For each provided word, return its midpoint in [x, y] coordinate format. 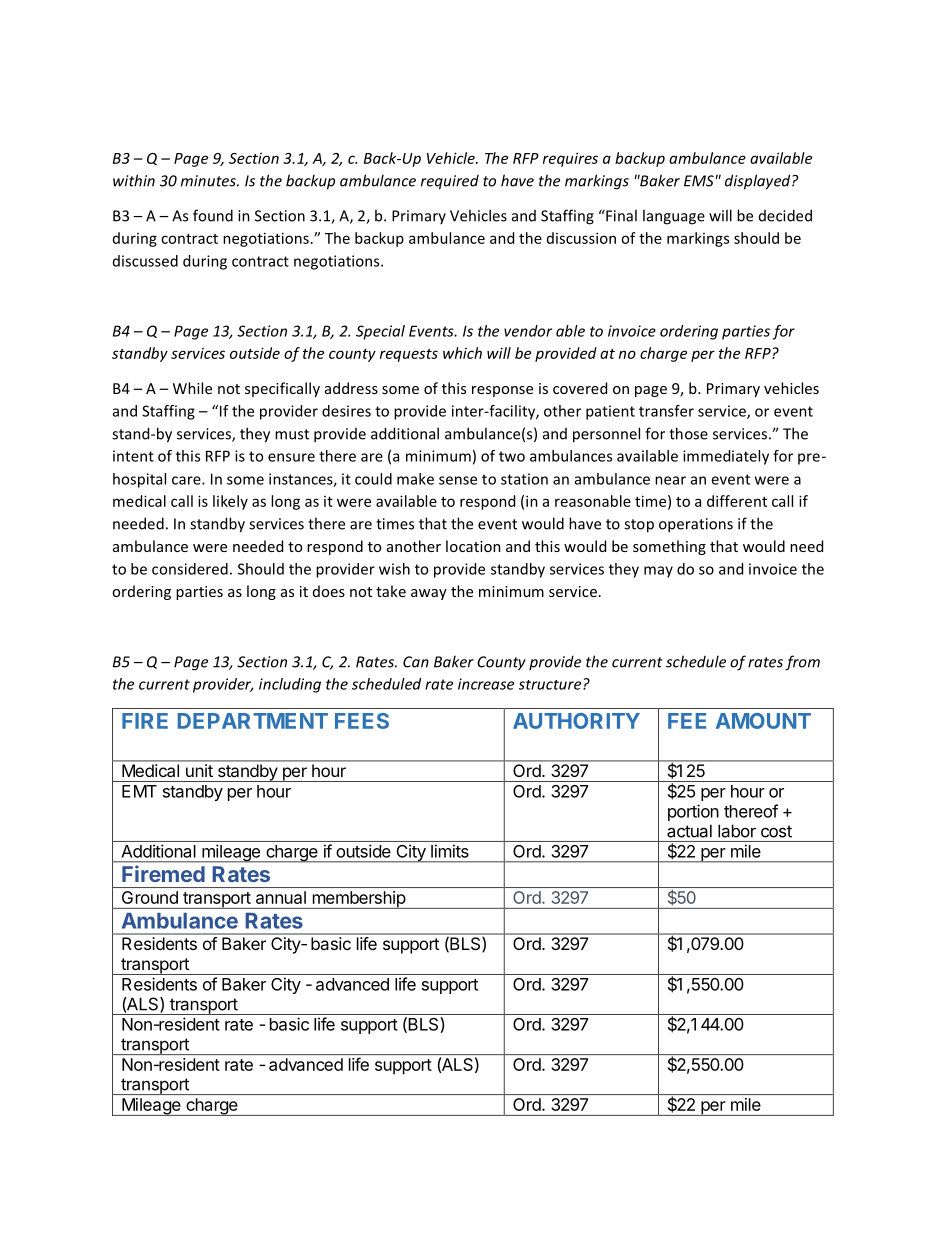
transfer [666, 411]
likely [230, 502]
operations [696, 525]
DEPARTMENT [253, 721]
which [462, 353]
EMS [699, 181]
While [192, 388]
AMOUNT [763, 721]
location [473, 546]
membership [358, 900]
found [213, 215]
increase [486, 684]
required [450, 182]
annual [281, 897]
